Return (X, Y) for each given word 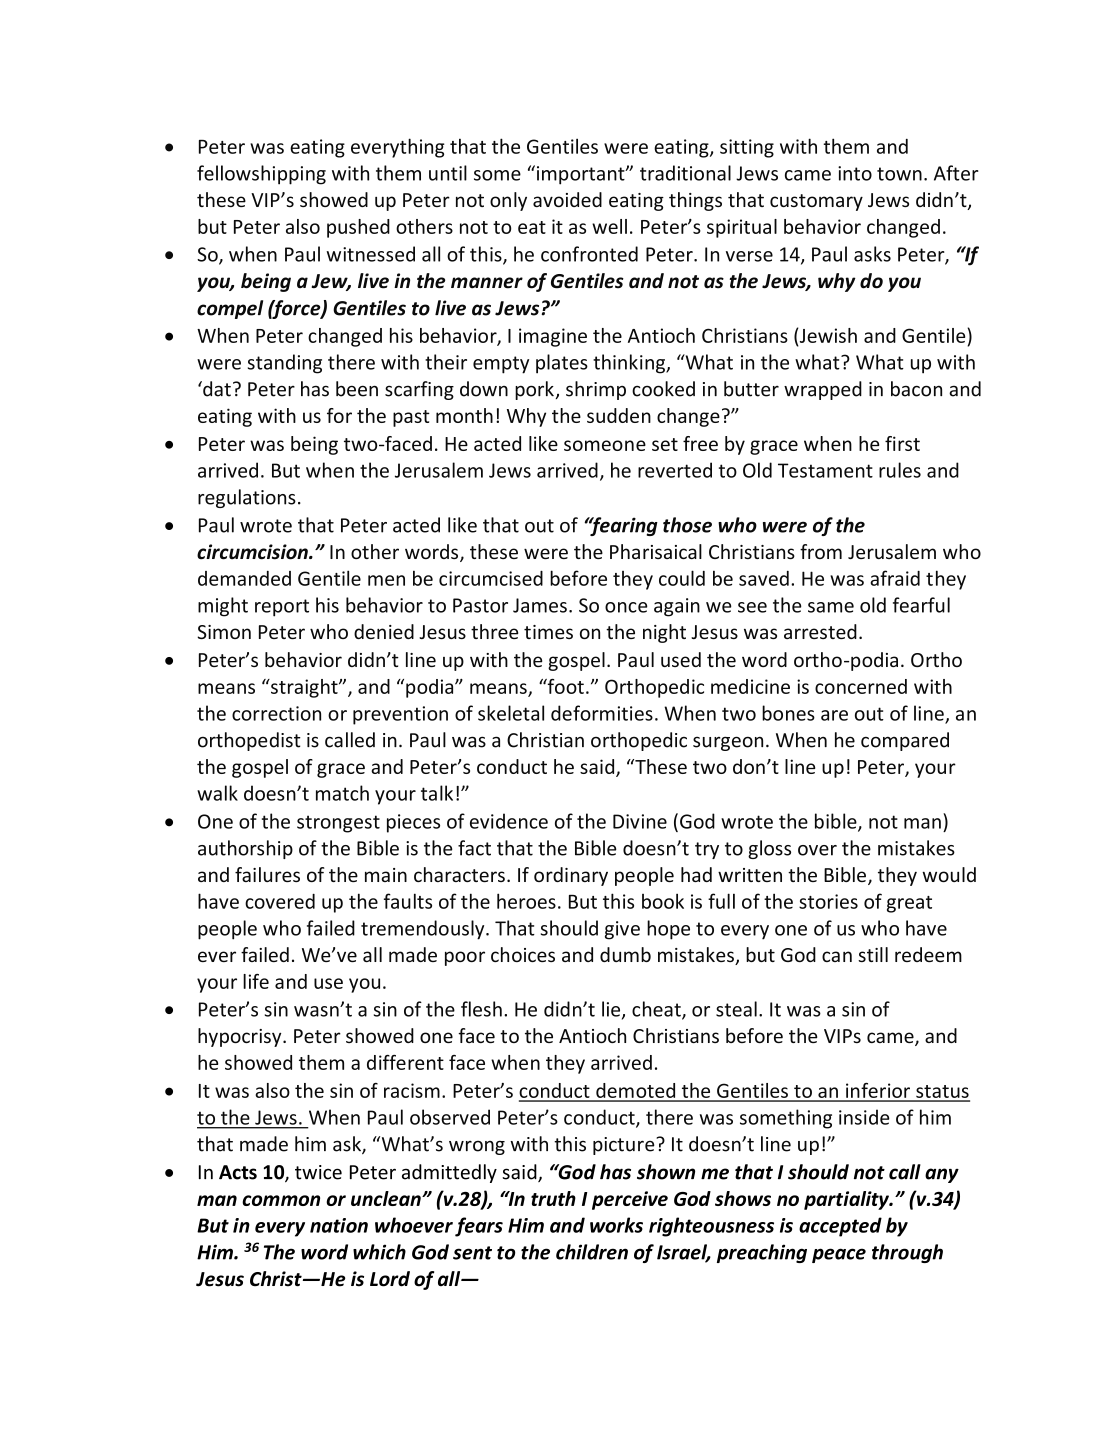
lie (612, 1010)
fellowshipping (261, 175)
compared (905, 741)
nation (339, 1225)
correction (276, 713)
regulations (247, 498)
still (873, 954)
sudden (619, 415)
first (902, 443)
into (855, 173)
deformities (602, 713)
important (580, 175)
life (256, 981)
